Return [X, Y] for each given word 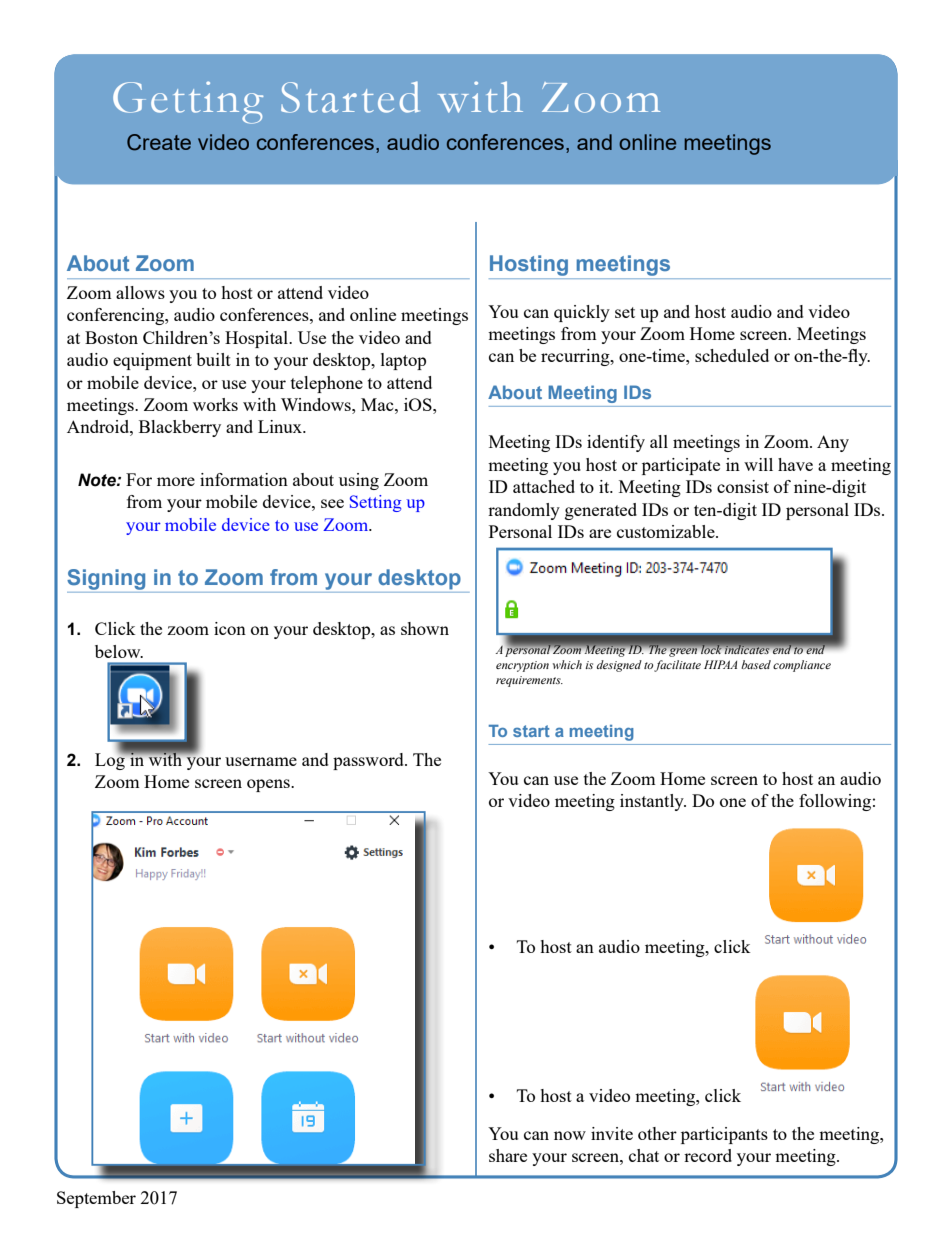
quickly [582, 313]
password [369, 761]
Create [159, 142]
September [96, 1199]
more [176, 481]
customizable [667, 531]
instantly [653, 802]
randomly [524, 511]
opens [269, 785]
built [213, 359]
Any [833, 443]
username [261, 761]
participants [724, 1135]
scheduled [732, 355]
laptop [403, 361]
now [570, 1135]
